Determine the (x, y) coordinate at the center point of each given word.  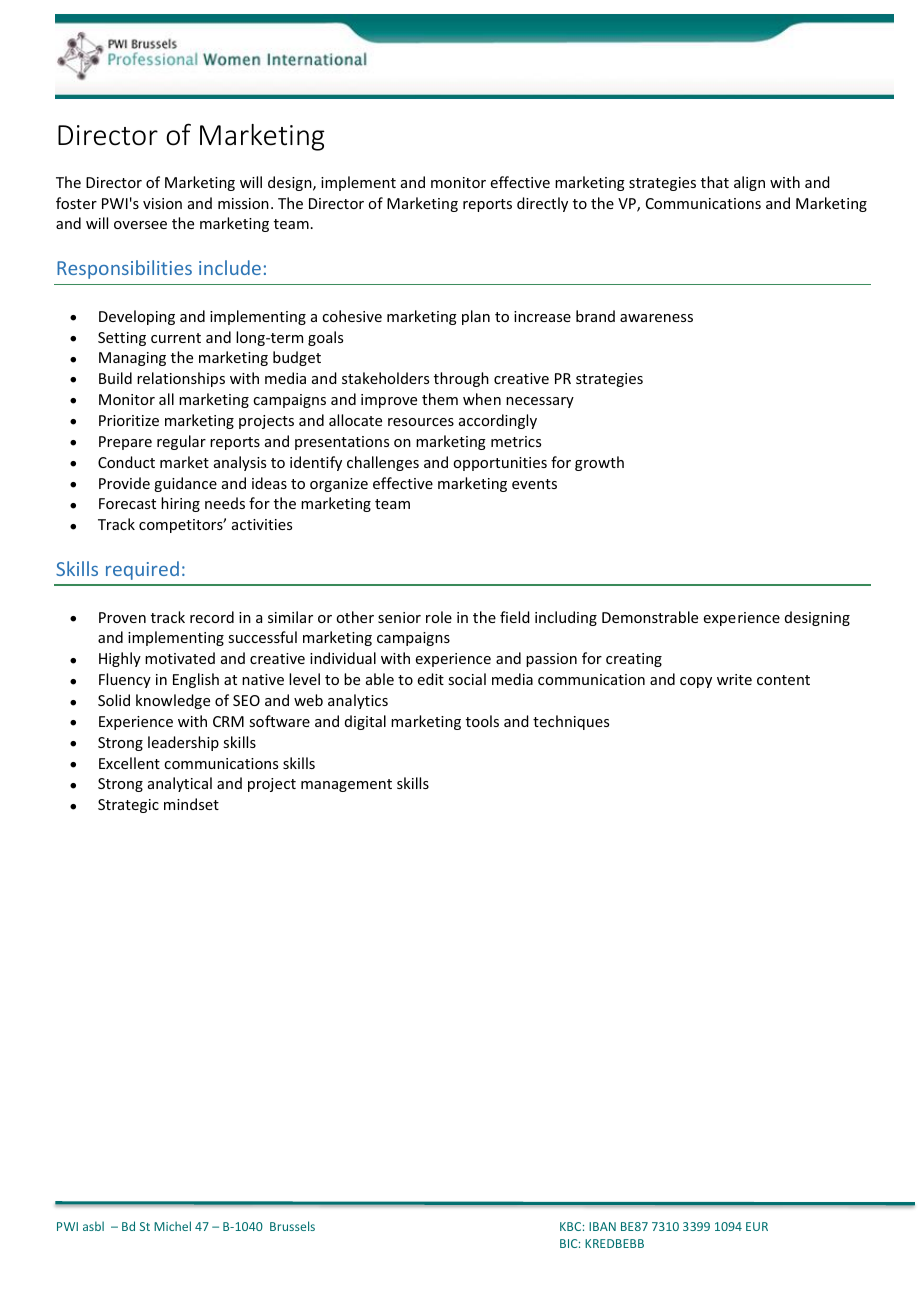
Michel (172, 1226)
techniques (571, 722)
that (715, 182)
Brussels (292, 1226)
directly (542, 204)
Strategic (128, 806)
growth (599, 463)
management (346, 785)
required (142, 570)
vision (162, 203)
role (439, 617)
